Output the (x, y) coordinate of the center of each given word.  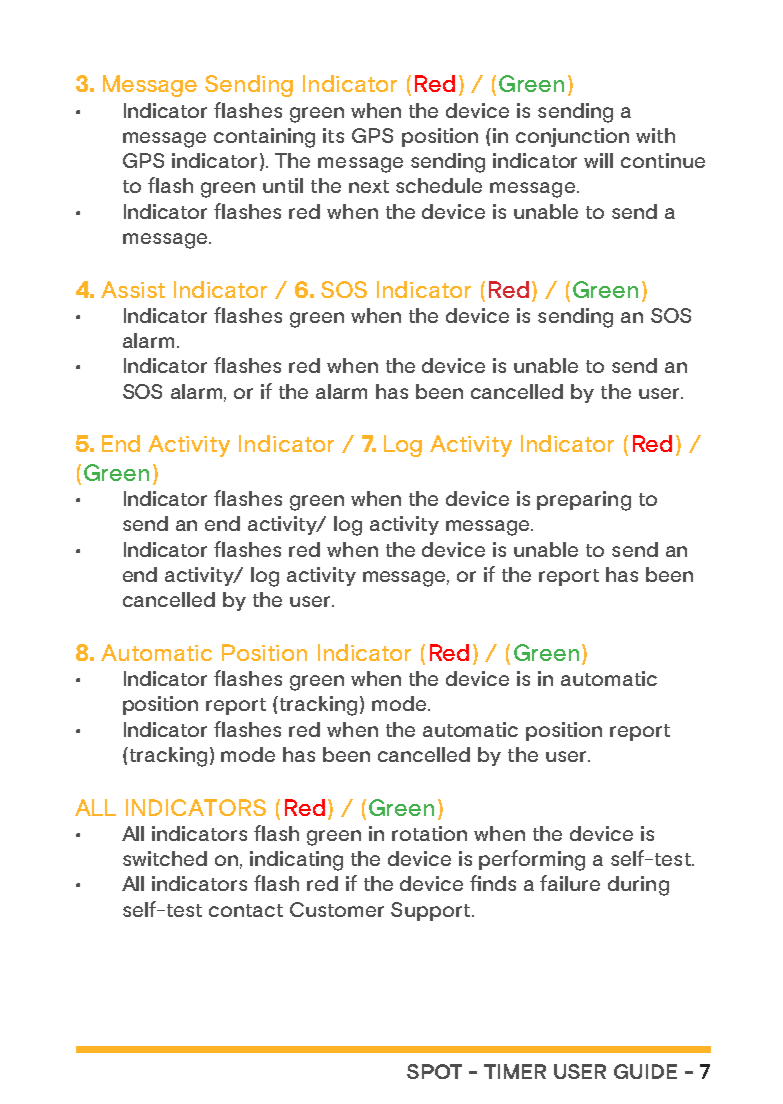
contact (246, 910)
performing (532, 860)
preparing (584, 501)
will (598, 160)
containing (264, 138)
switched (165, 858)
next (369, 186)
